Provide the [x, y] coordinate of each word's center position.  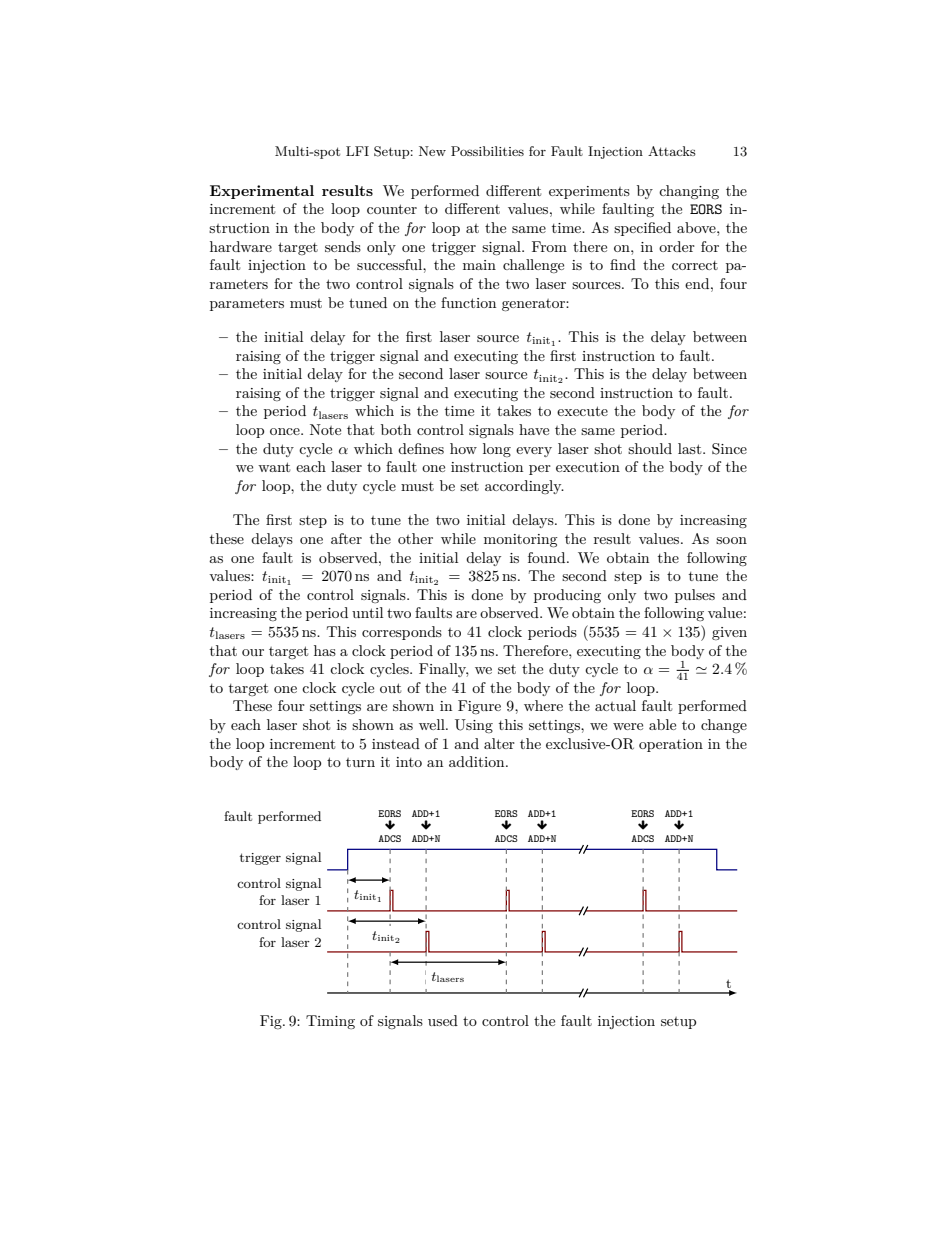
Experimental [262, 192]
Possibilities [487, 151]
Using [474, 726]
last [691, 448]
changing [689, 192]
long [497, 450]
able [662, 724]
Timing [330, 1022]
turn [360, 762]
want [274, 467]
